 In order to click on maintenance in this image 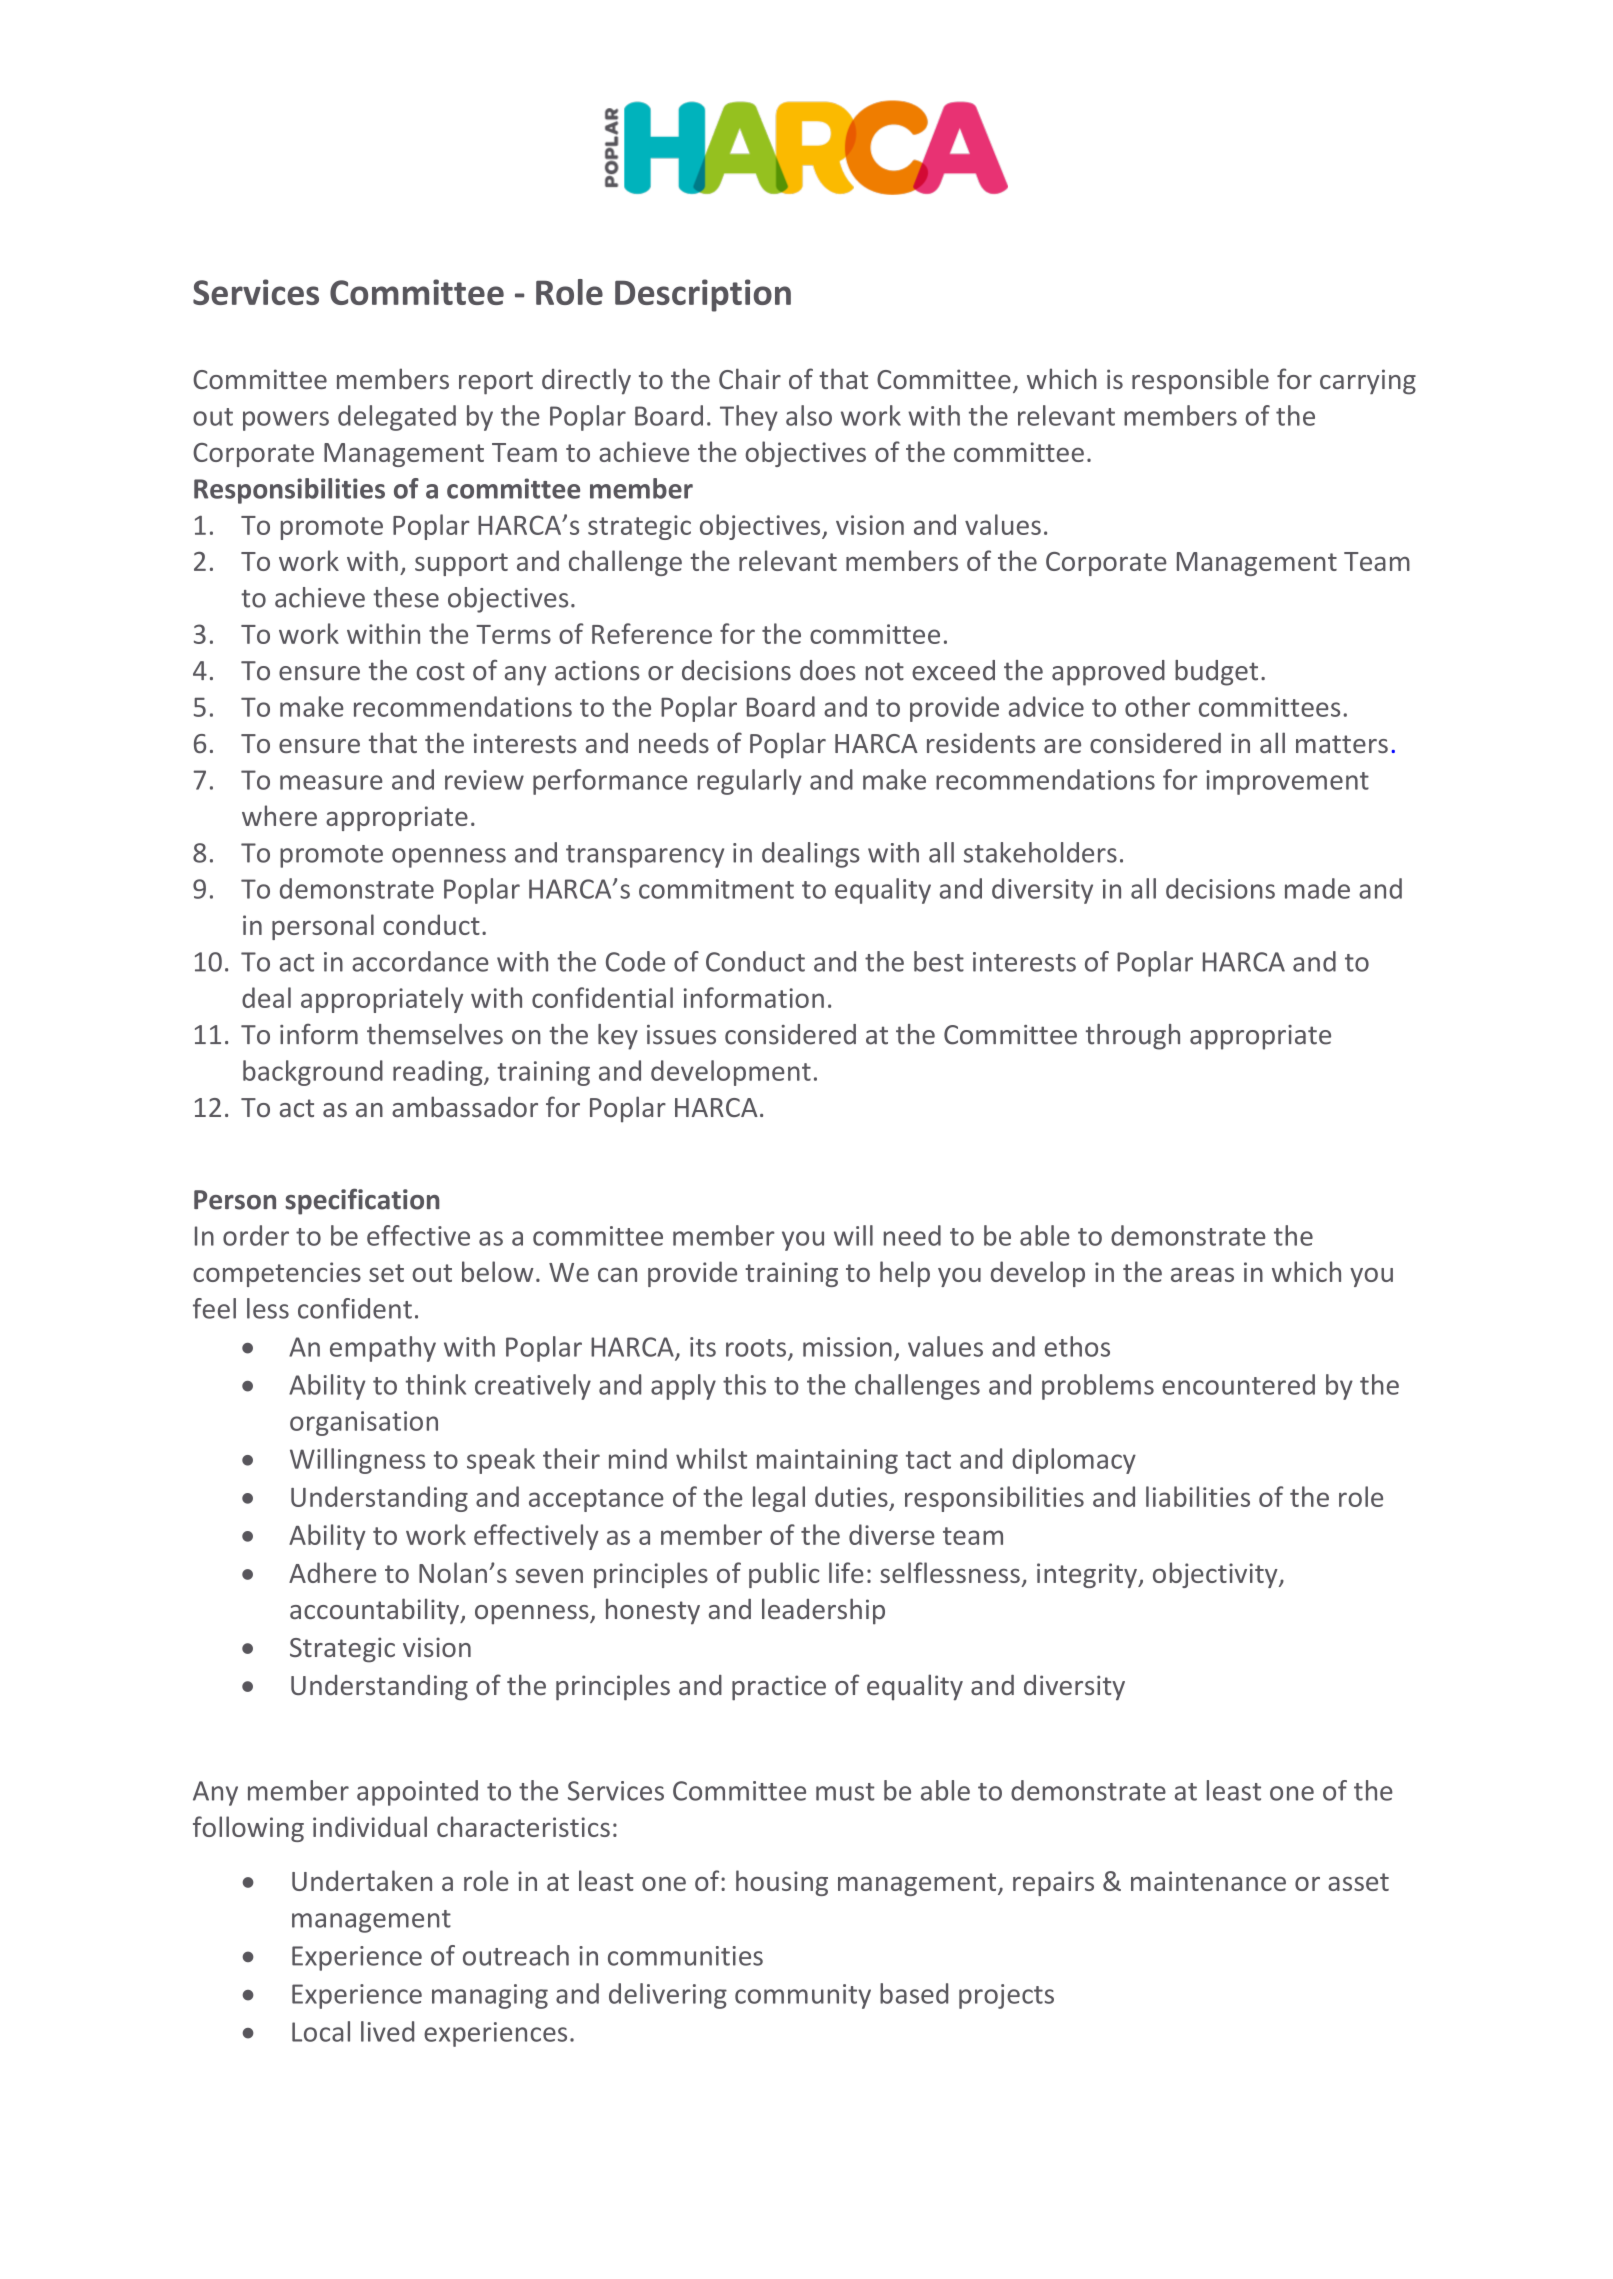, I will do `click(1208, 1881)`.
